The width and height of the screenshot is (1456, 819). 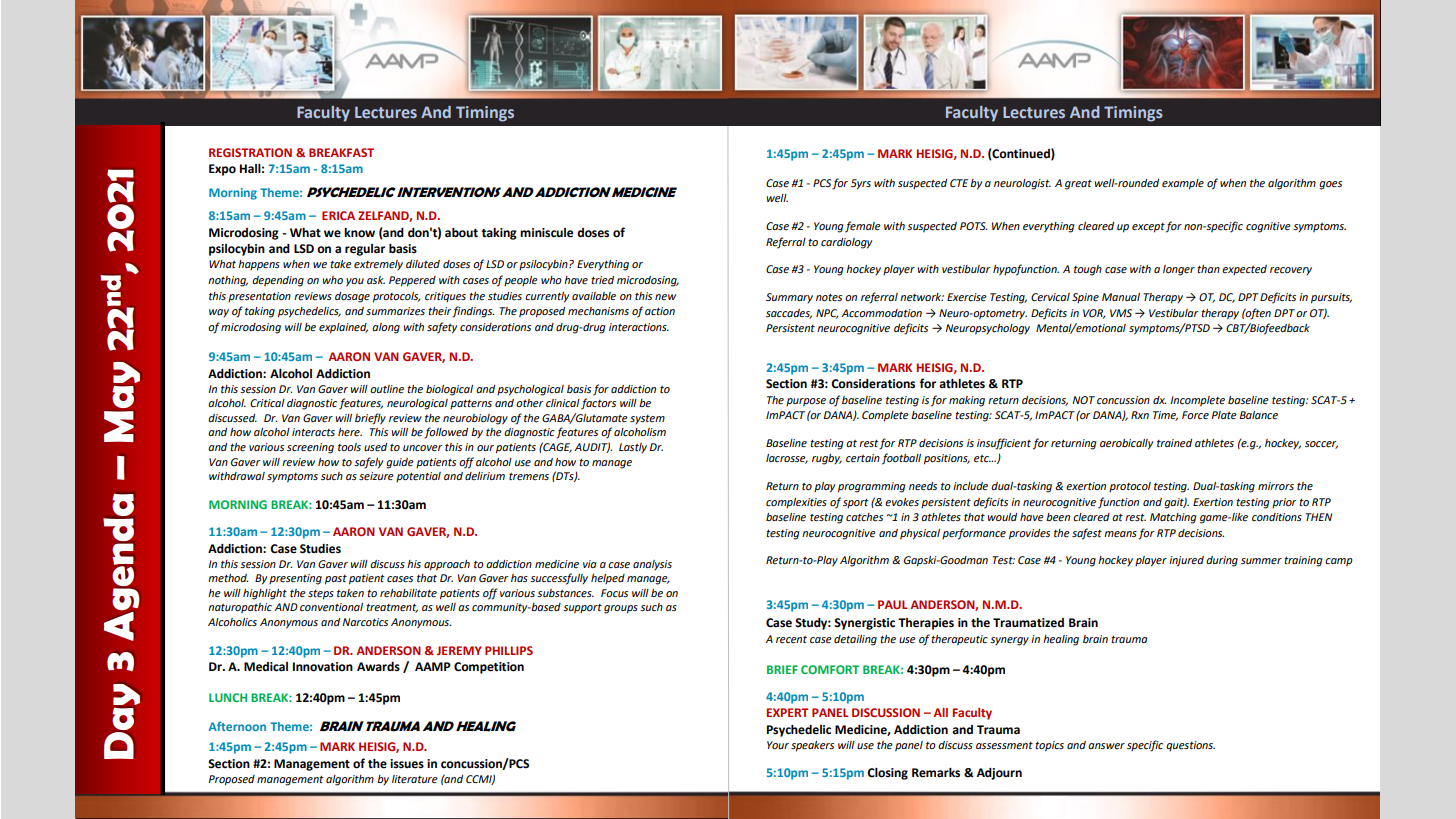 I want to click on past, so click(x=336, y=580).
